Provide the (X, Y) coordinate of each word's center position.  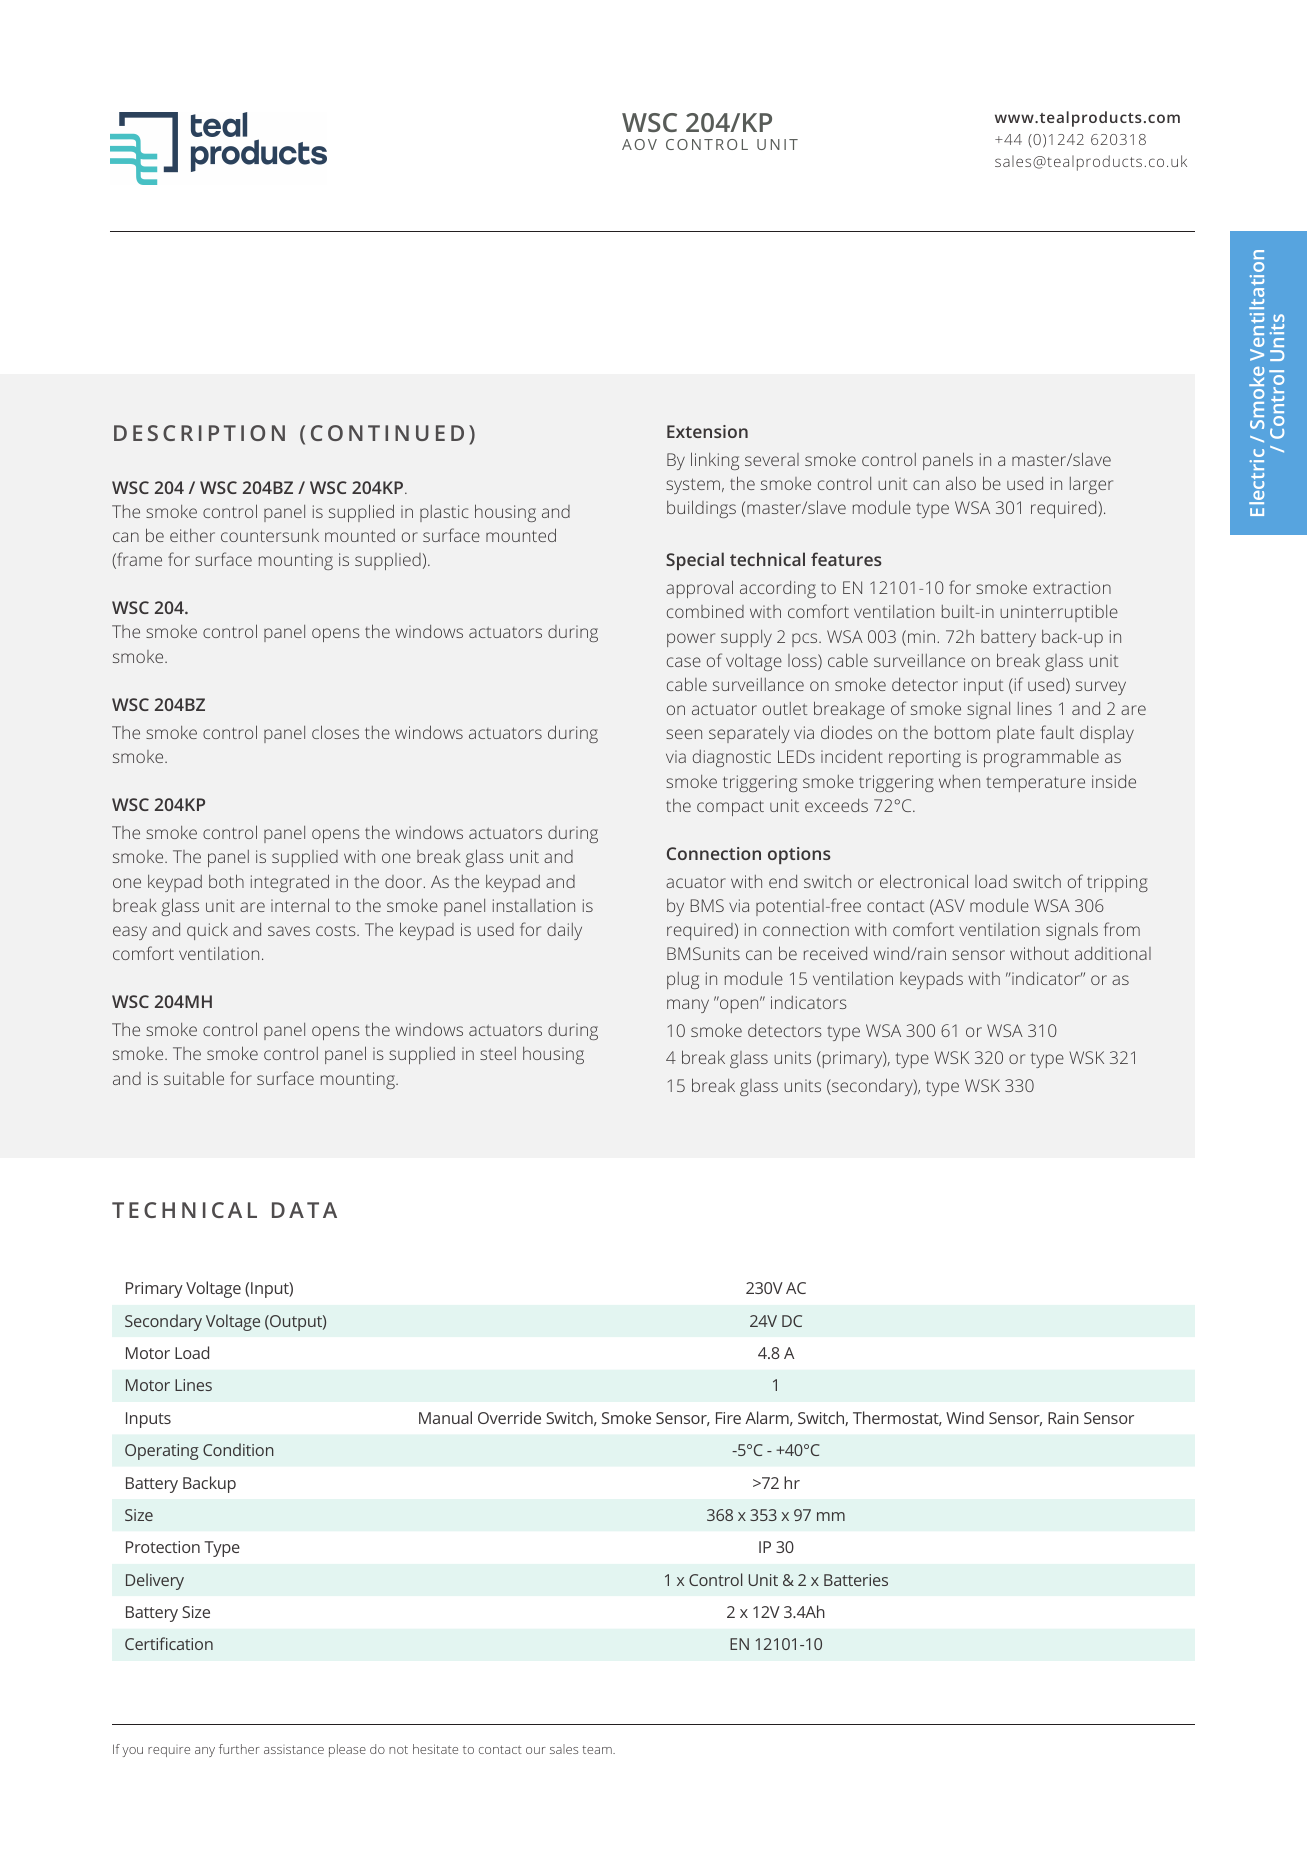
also (961, 483)
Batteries (856, 1580)
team (598, 1750)
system (693, 486)
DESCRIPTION (199, 433)
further (239, 1749)
